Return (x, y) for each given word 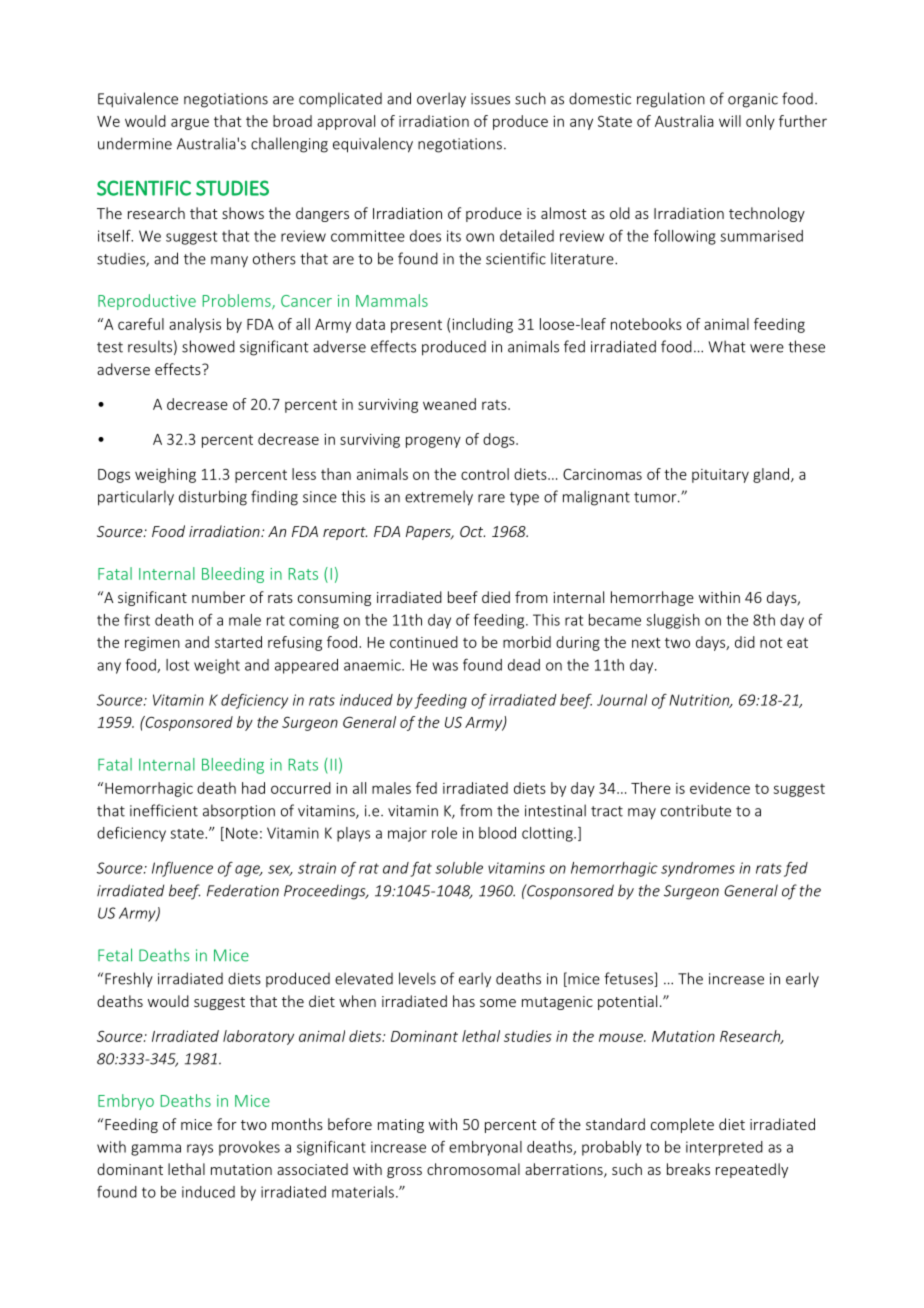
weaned (449, 404)
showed (208, 346)
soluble (459, 868)
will (730, 121)
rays (200, 1150)
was (445, 666)
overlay (441, 100)
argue (190, 124)
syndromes (698, 869)
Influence (182, 869)
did (745, 642)
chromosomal (473, 1169)
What (727, 346)
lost (177, 665)
